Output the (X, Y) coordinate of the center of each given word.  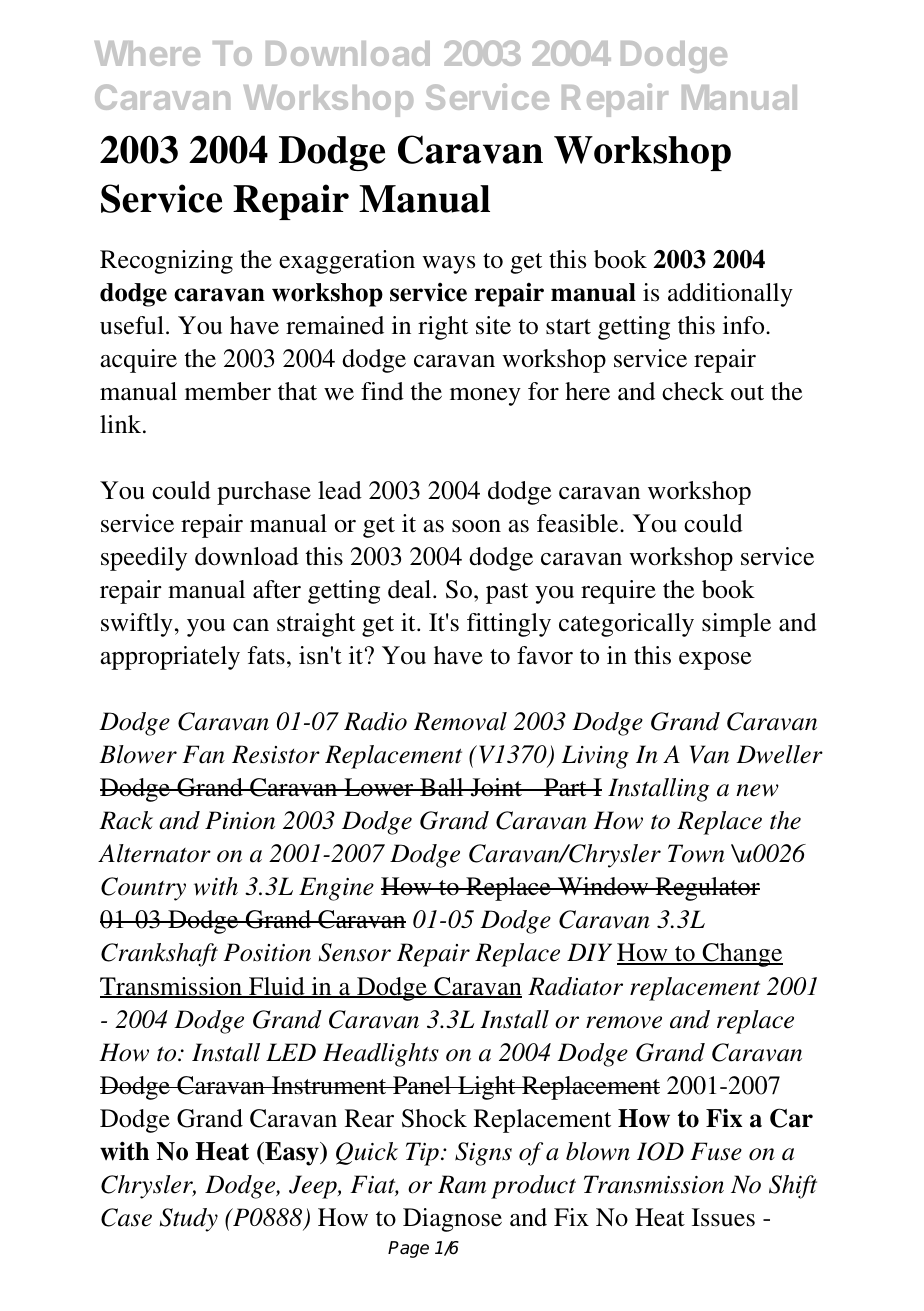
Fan (203, 754)
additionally (730, 295)
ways (448, 265)
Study (189, 1220)
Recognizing (166, 262)
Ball (442, 787)
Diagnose (452, 1220)
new (757, 790)
